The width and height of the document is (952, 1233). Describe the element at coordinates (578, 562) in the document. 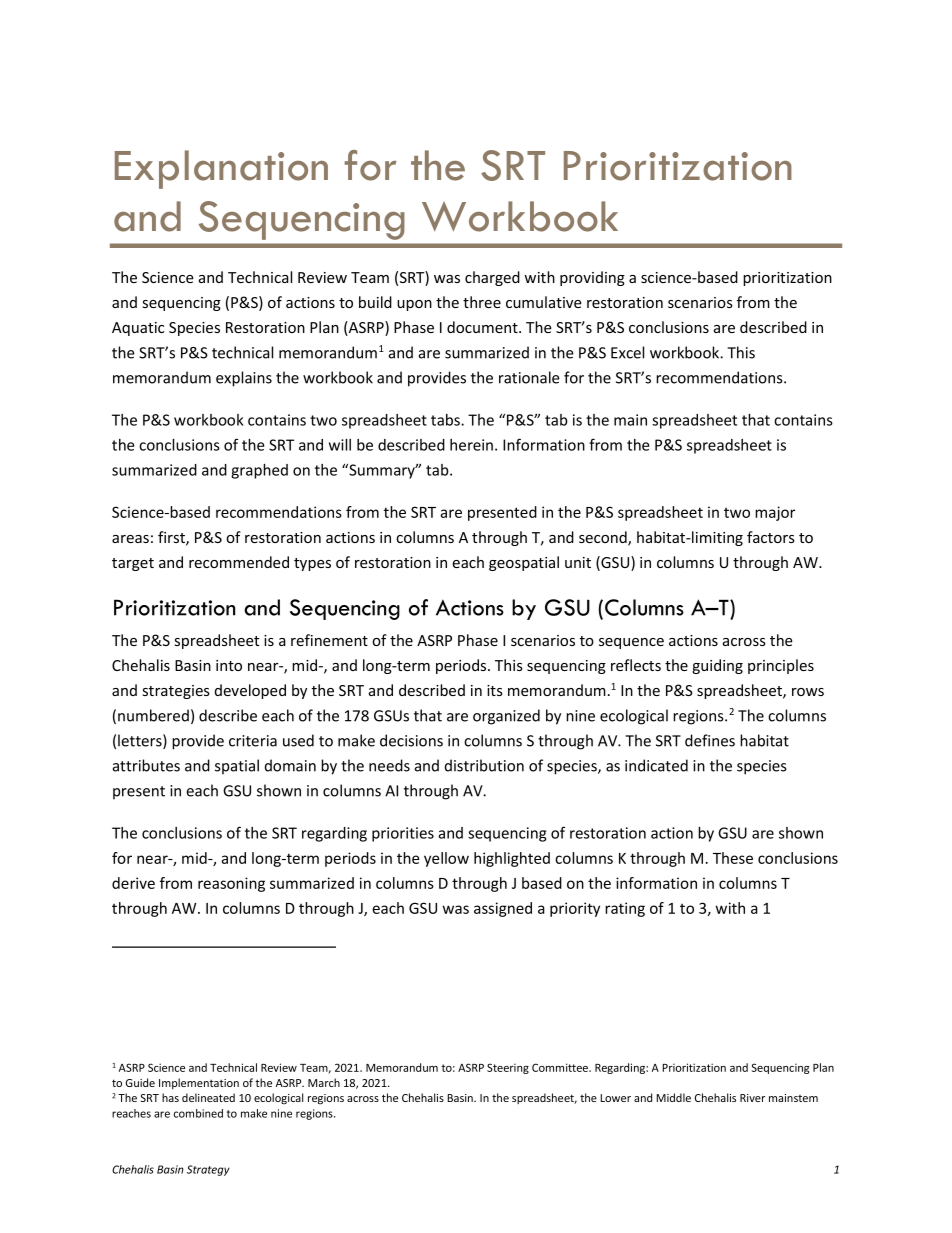

I see `unit` at that location.
